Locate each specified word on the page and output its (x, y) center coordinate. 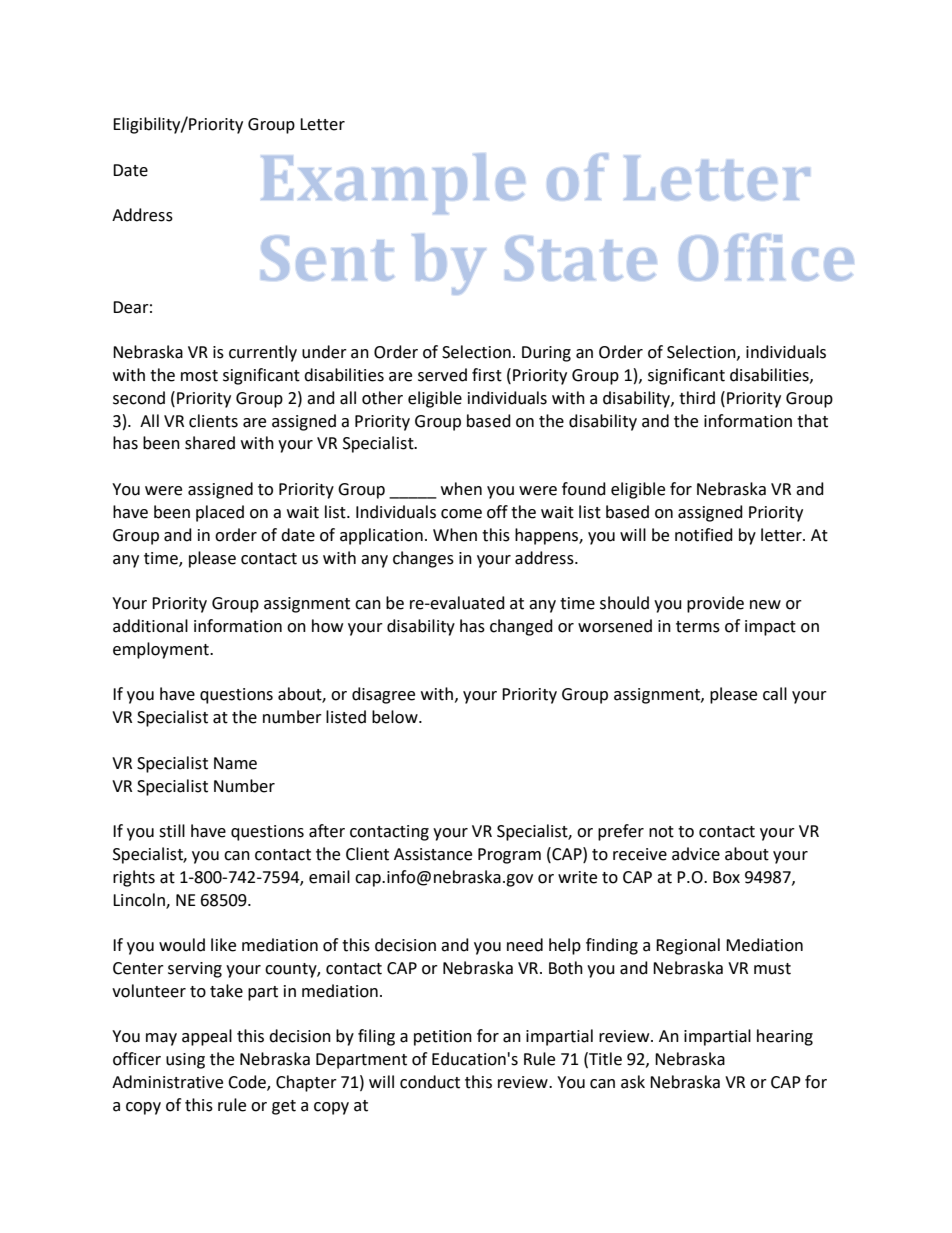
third (697, 398)
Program (509, 856)
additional (150, 626)
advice (696, 854)
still (172, 831)
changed (521, 627)
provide (715, 604)
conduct (430, 1082)
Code (248, 1083)
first (487, 375)
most (199, 376)
